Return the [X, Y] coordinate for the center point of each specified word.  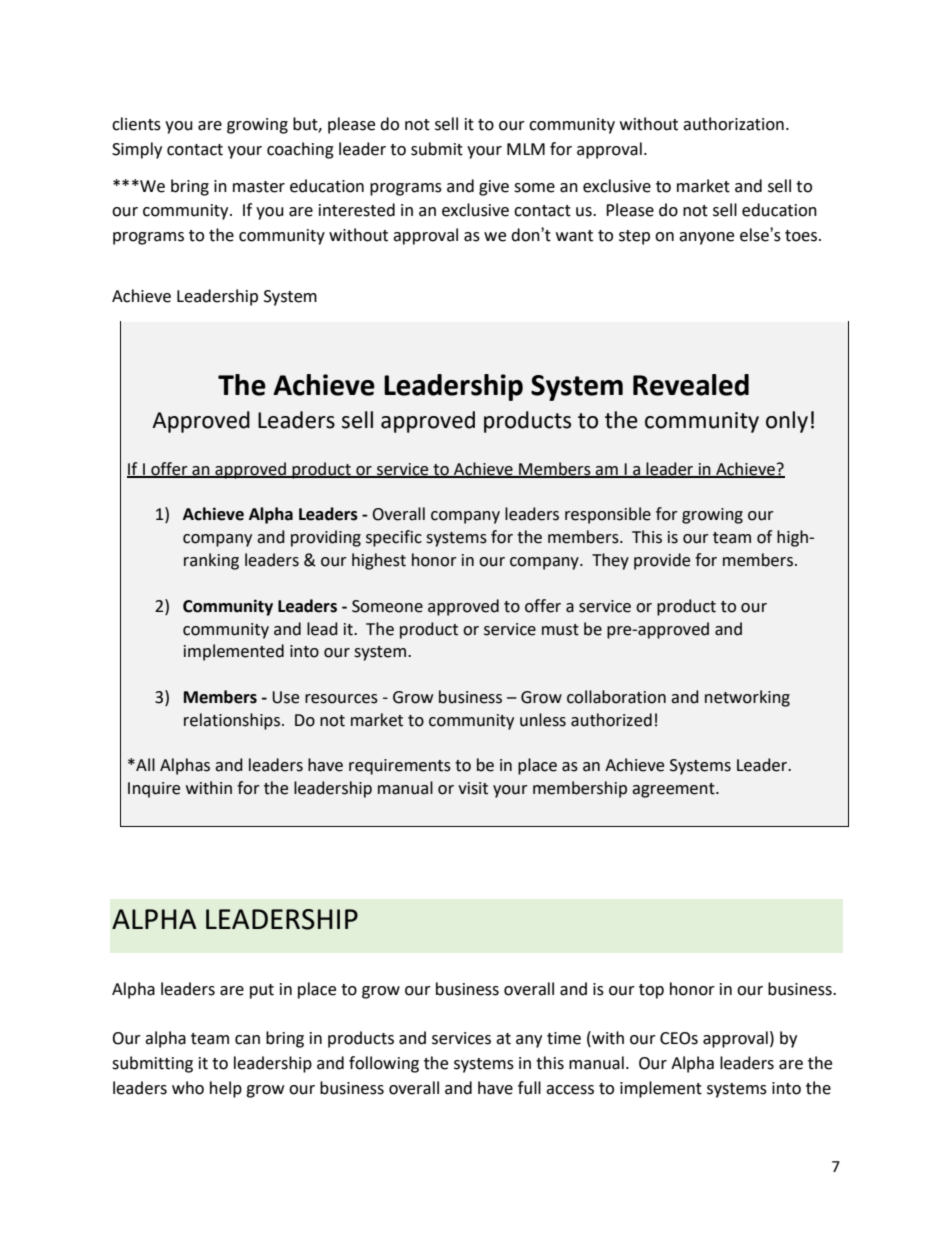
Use [285, 697]
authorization [733, 124]
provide [662, 561]
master [259, 187]
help [226, 1089]
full [529, 1088]
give [494, 188]
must [560, 630]
